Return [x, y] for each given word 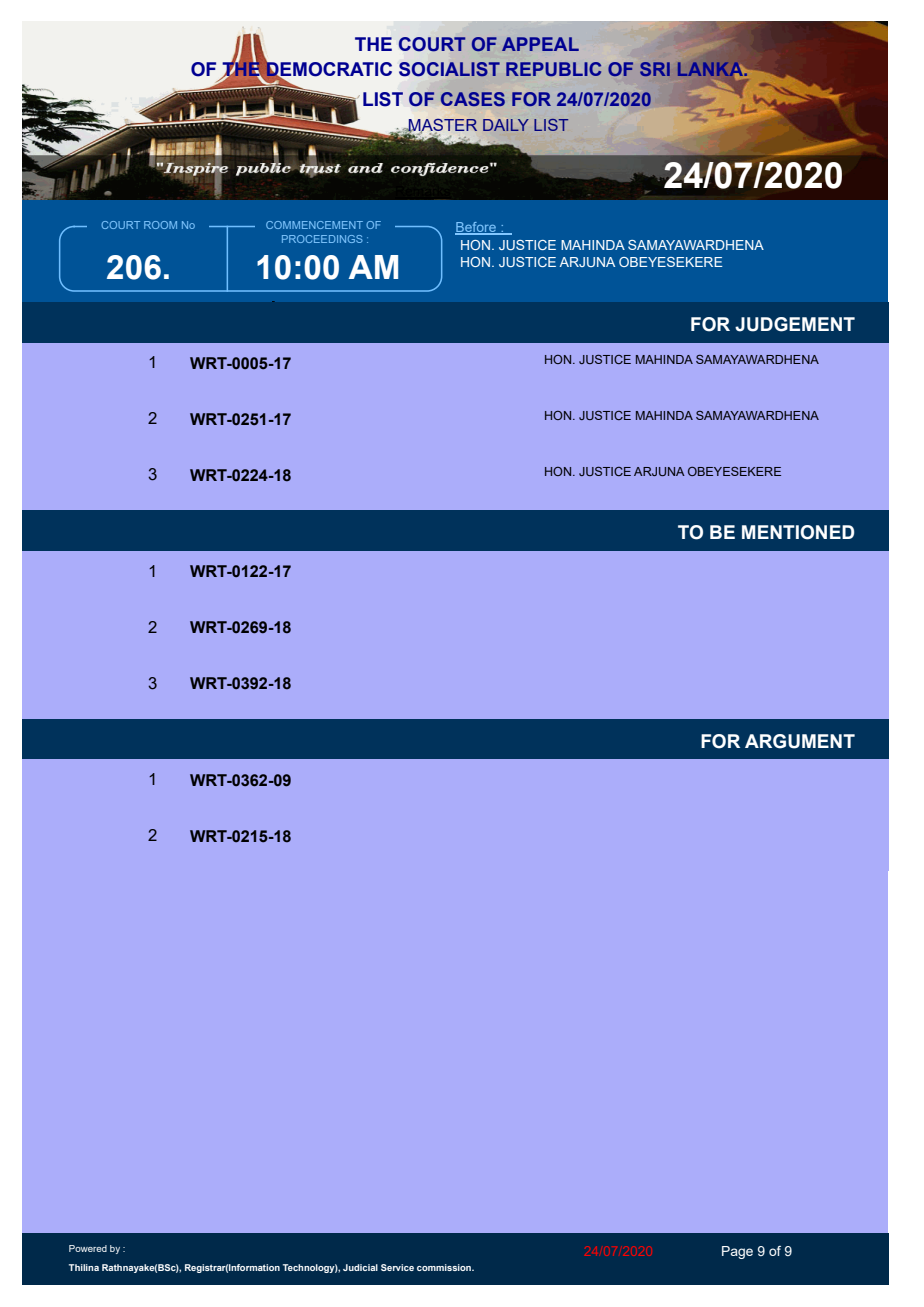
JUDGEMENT [795, 324]
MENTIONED [798, 532]
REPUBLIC [553, 69]
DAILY [506, 125]
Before [476, 228]
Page [737, 1252]
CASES [473, 99]
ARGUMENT [800, 741]
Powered [88, 1248]
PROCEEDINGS [322, 239]
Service [397, 1267]
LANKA [712, 69]
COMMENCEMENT [314, 225]
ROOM [160, 225]
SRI [655, 69]
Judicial [360, 1267]
